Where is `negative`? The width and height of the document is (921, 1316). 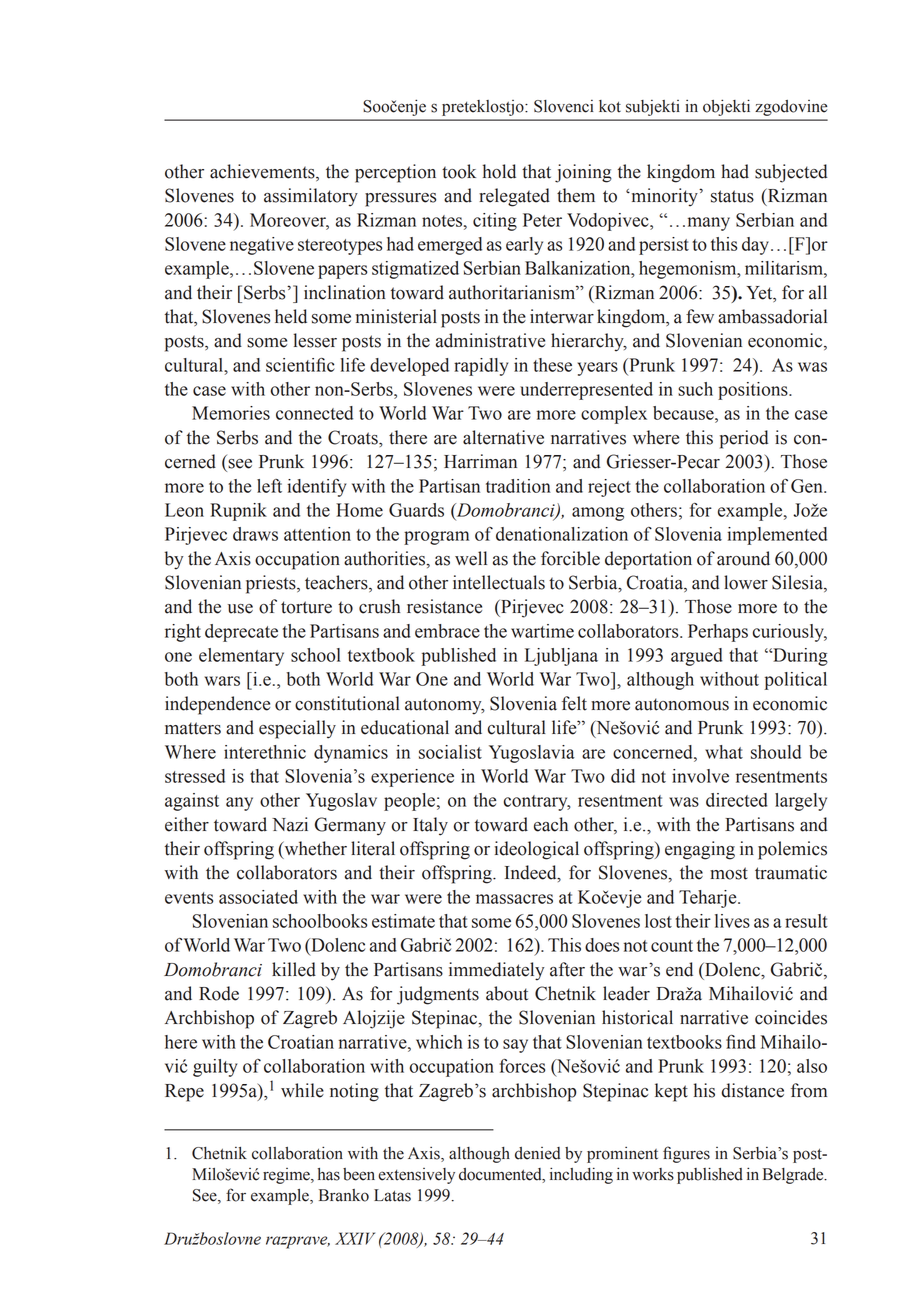
negative is located at coordinates (262, 246).
